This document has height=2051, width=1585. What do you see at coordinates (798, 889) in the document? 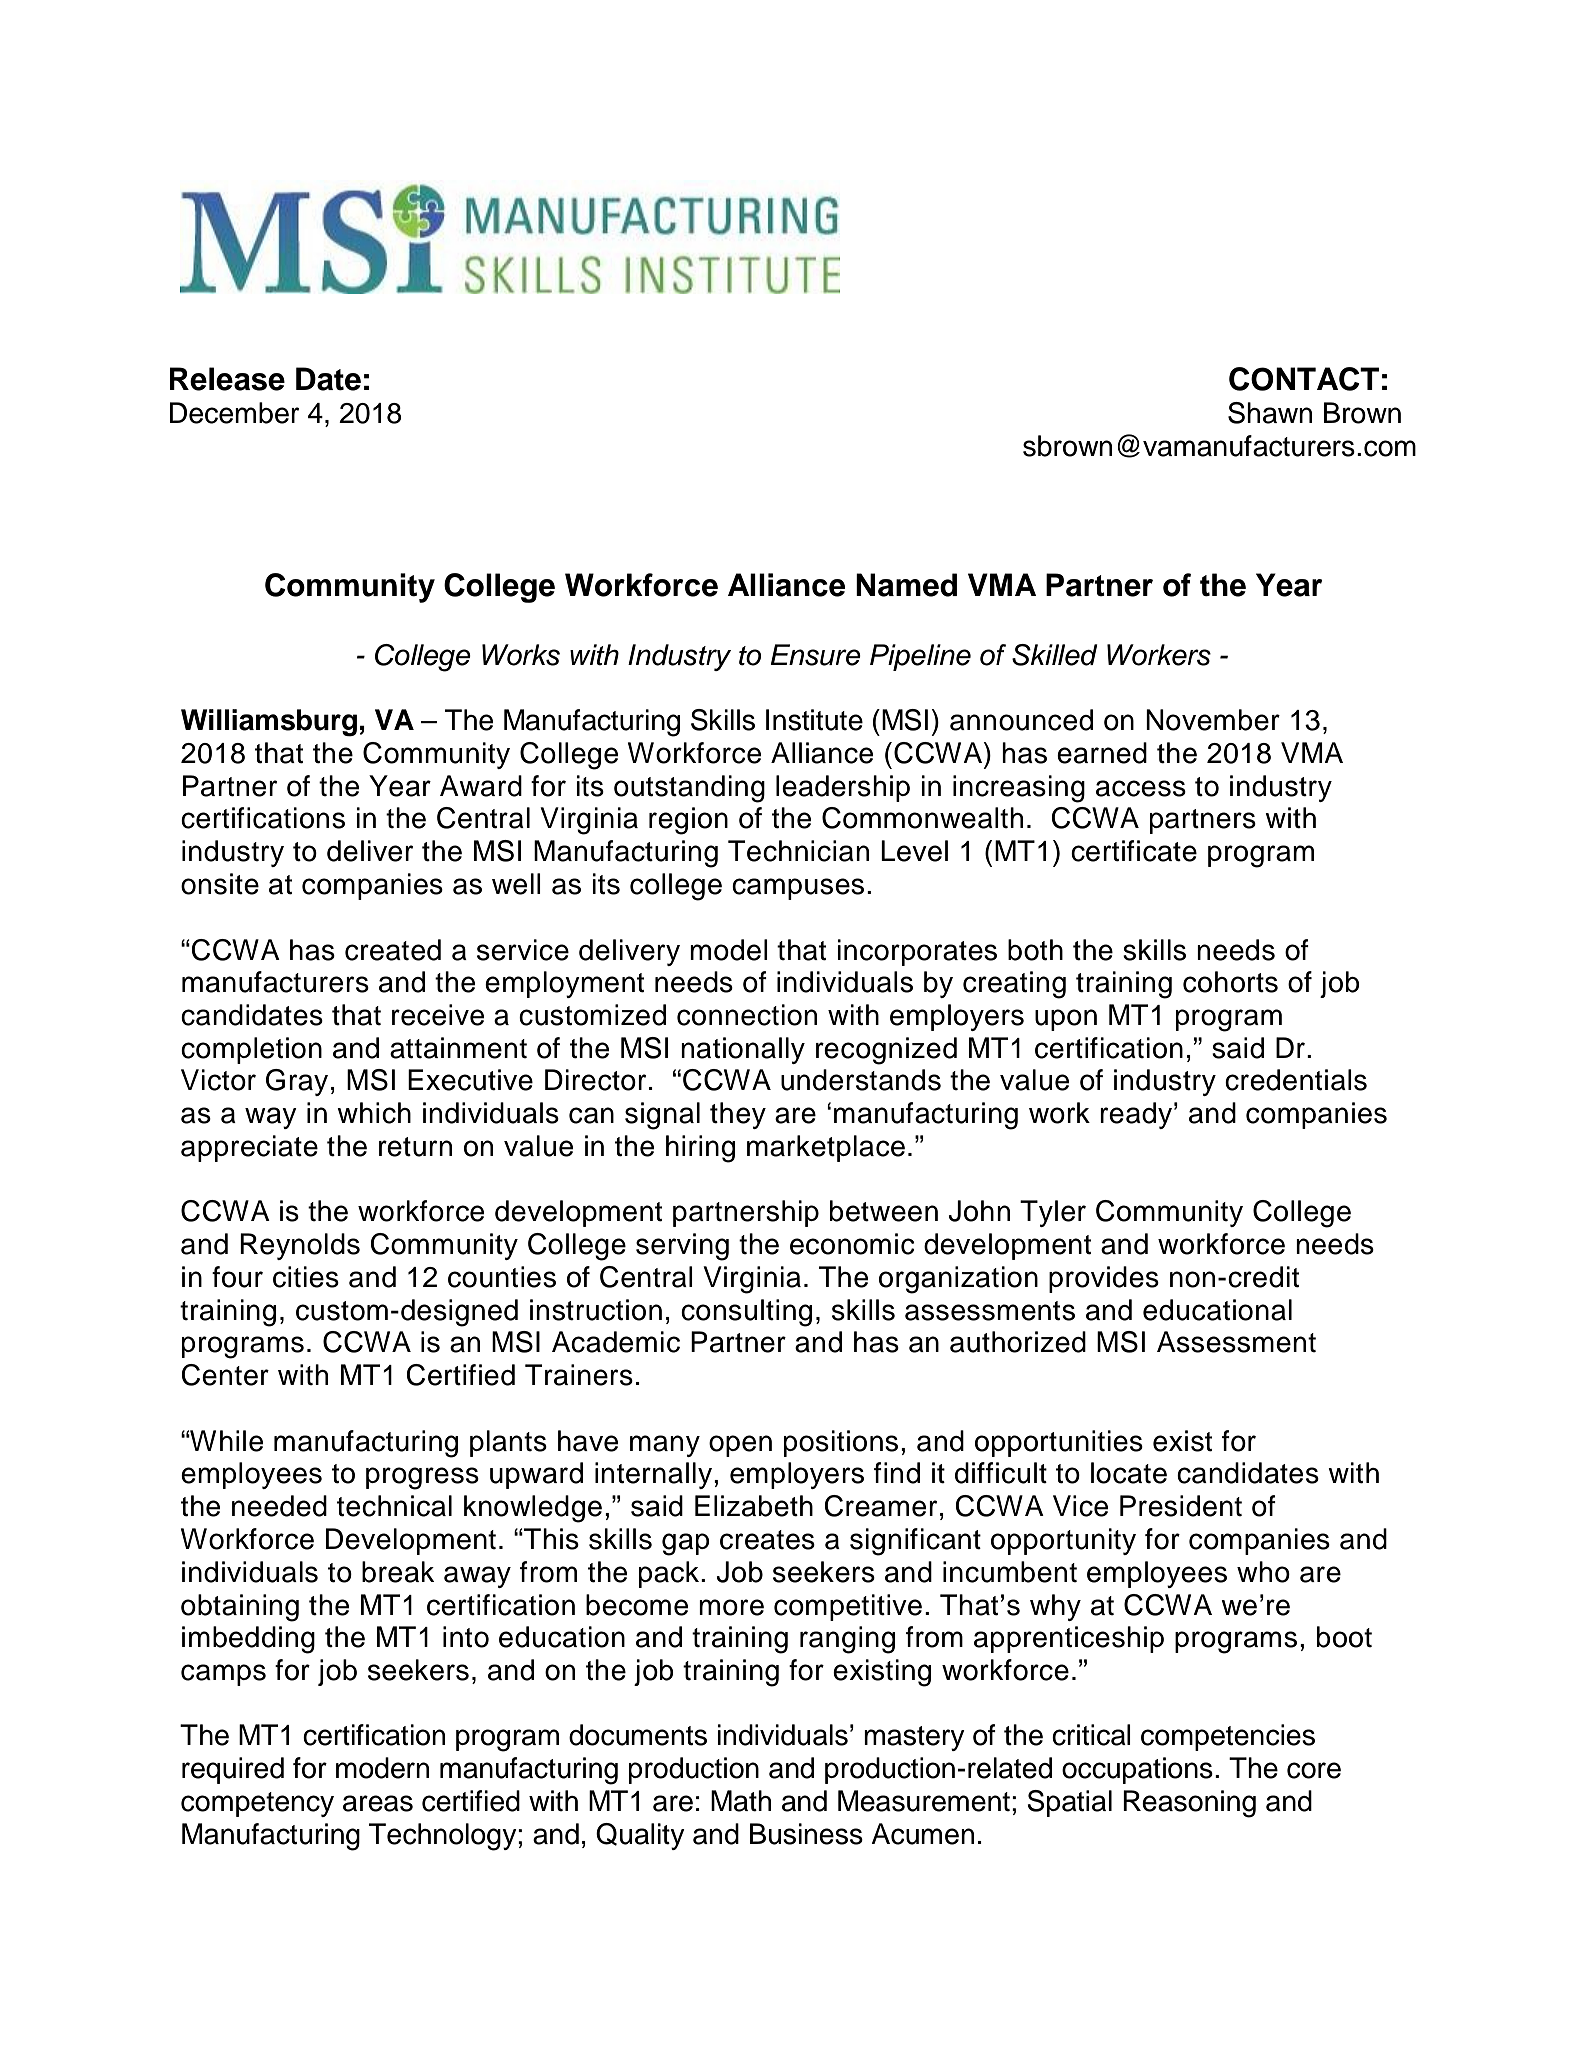
I see `campuses` at bounding box center [798, 889].
